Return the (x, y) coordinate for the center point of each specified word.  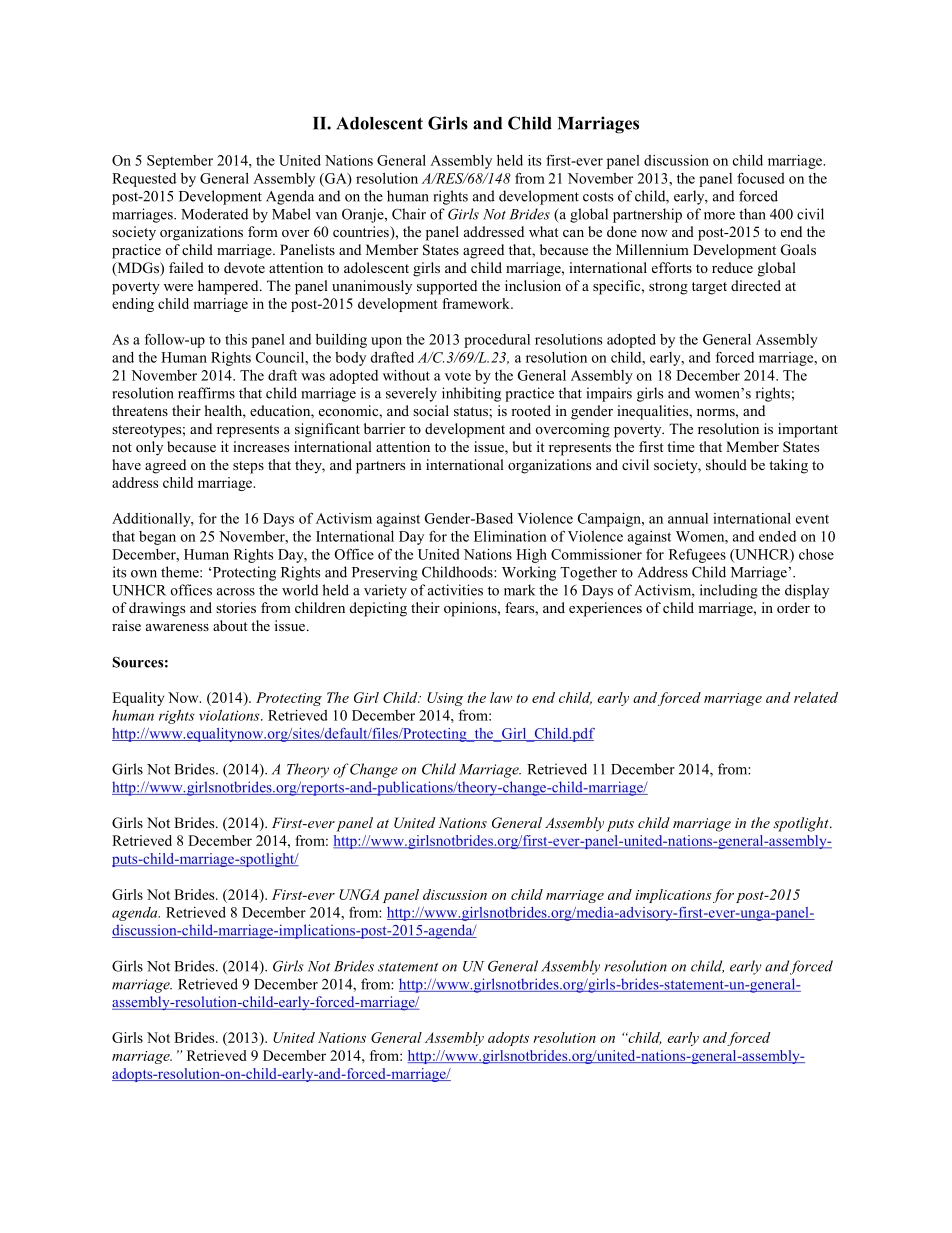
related (816, 697)
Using (445, 699)
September (180, 162)
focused (761, 178)
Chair (409, 214)
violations (230, 715)
